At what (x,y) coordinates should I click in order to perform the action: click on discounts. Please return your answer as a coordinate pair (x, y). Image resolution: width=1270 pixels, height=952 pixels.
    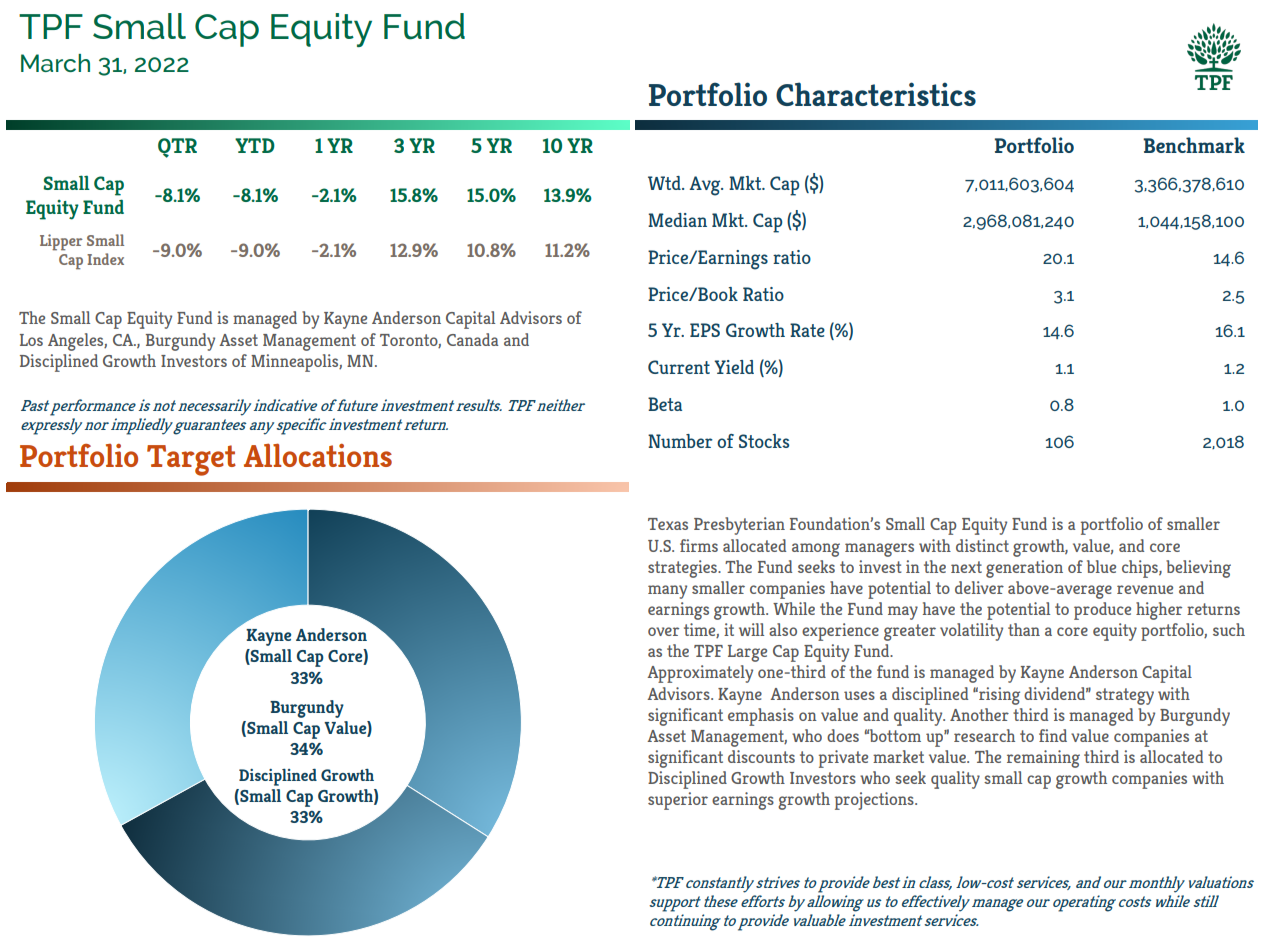
    Looking at the image, I should click on (761, 756).
